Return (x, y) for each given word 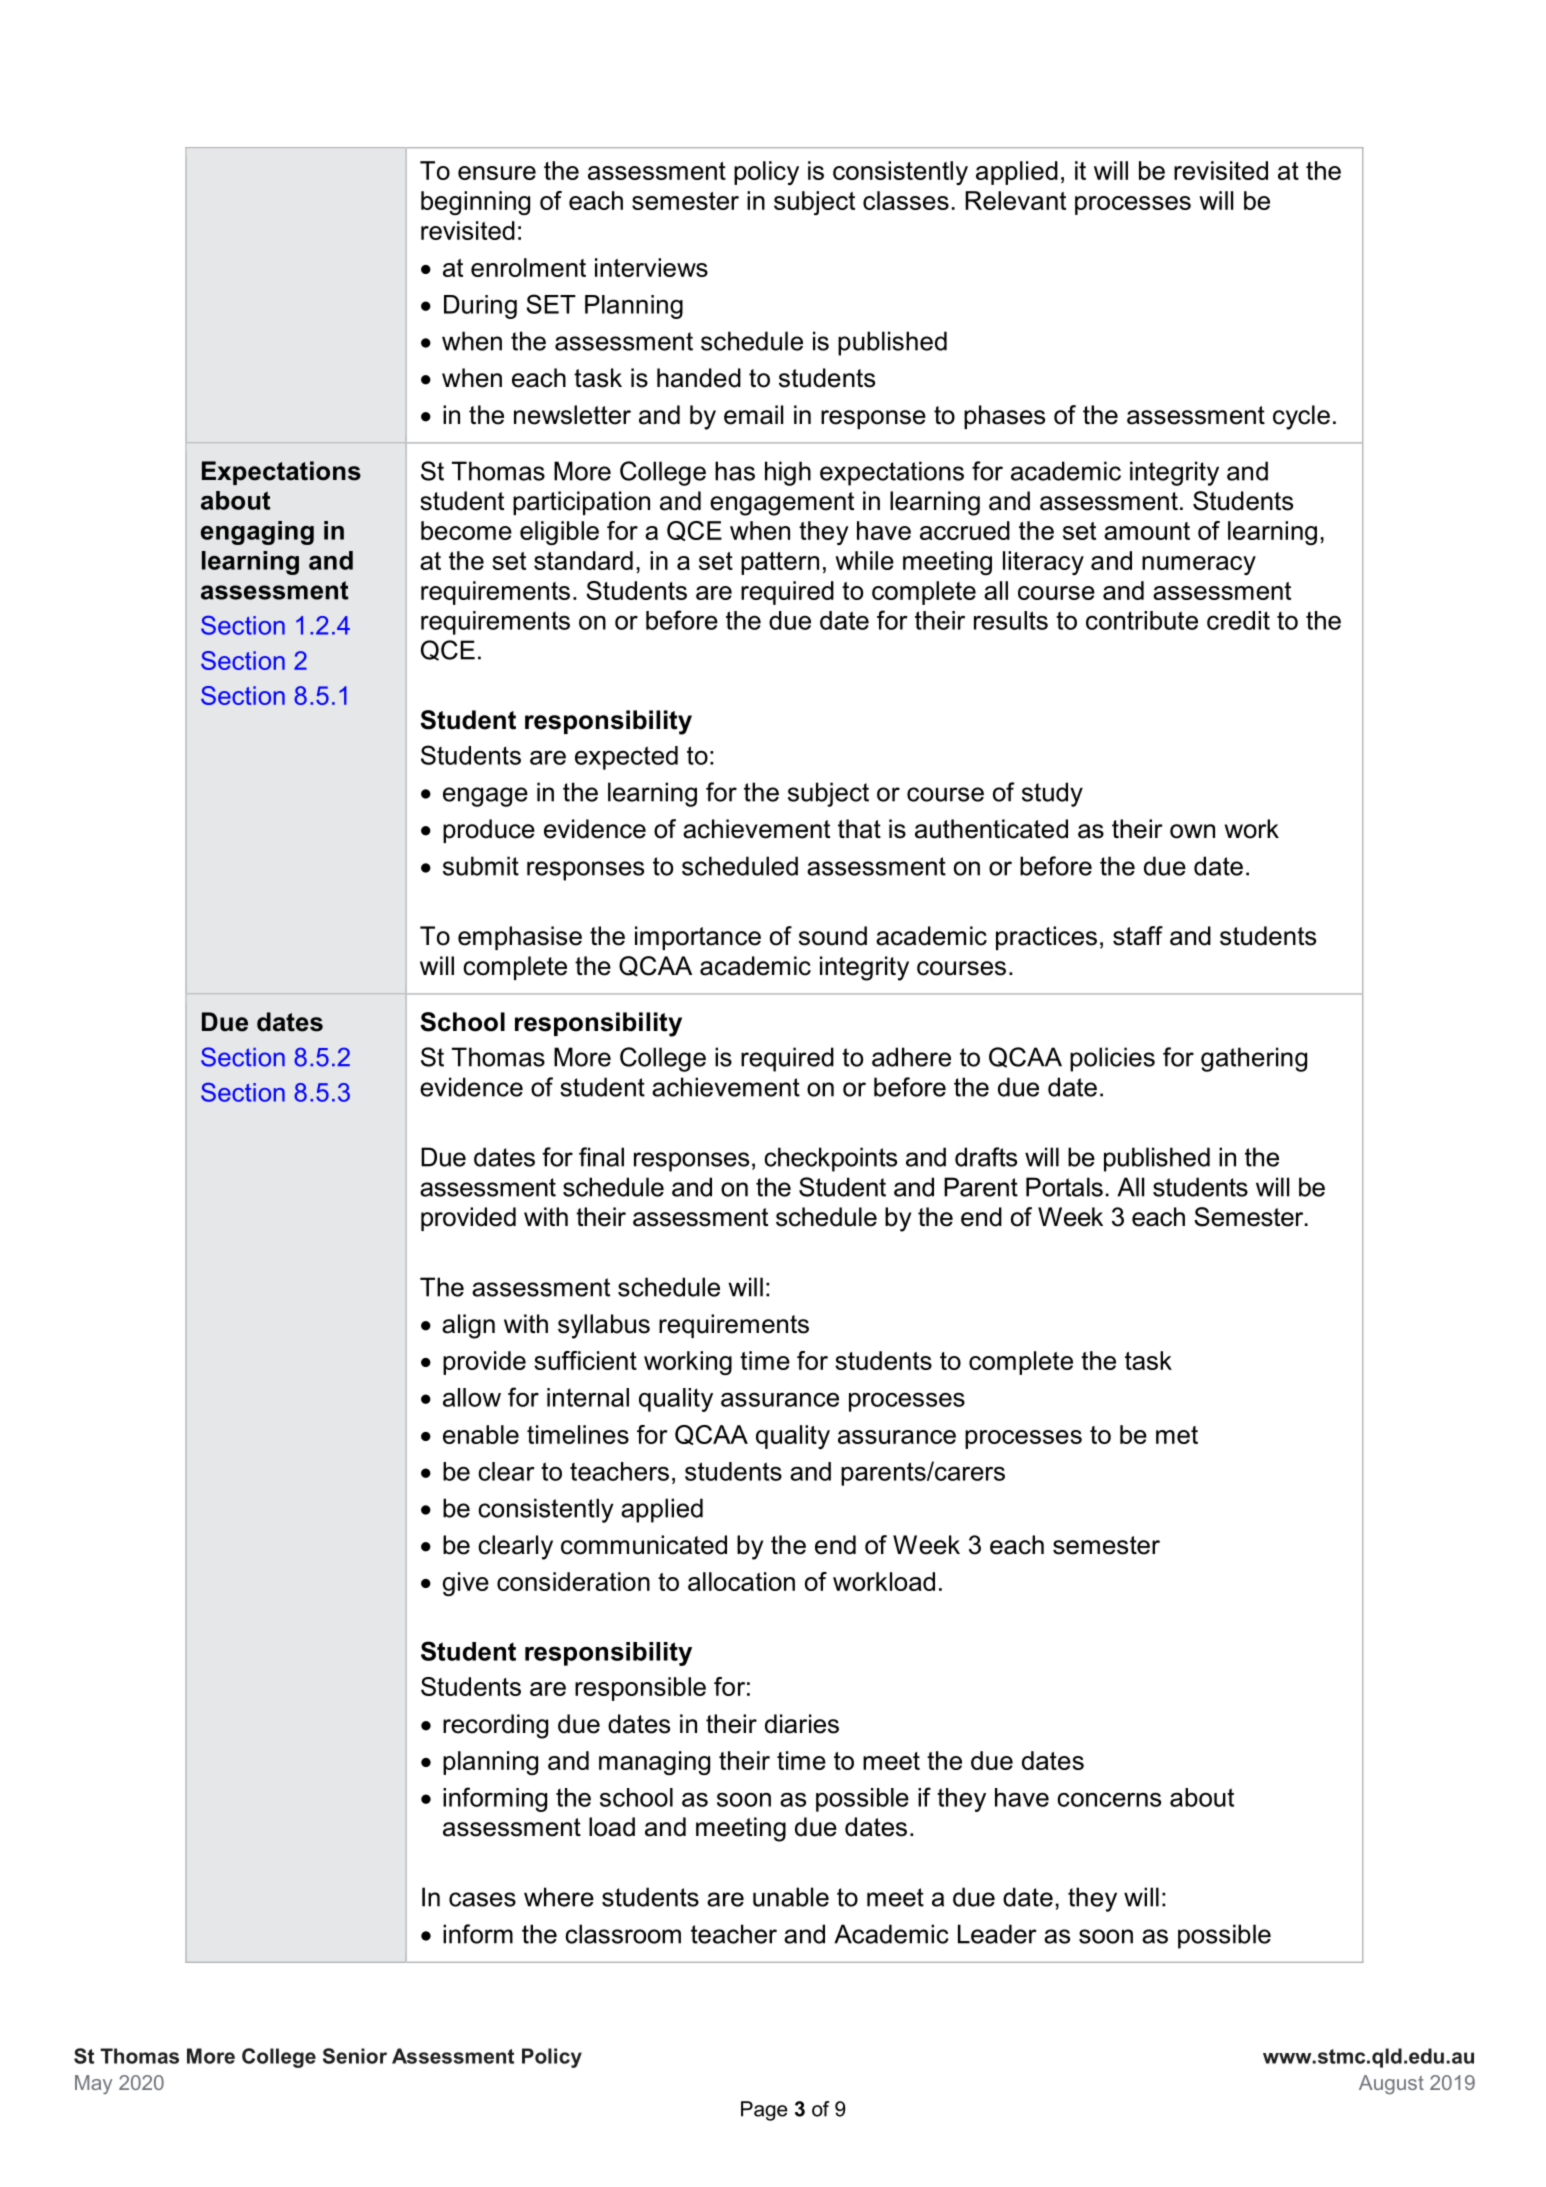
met (1177, 1435)
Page (764, 2111)
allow (472, 1397)
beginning (475, 203)
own (1192, 831)
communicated (644, 1545)
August (1391, 2085)
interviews (651, 267)
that (859, 829)
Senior (355, 2056)
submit (481, 866)
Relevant (1015, 200)
